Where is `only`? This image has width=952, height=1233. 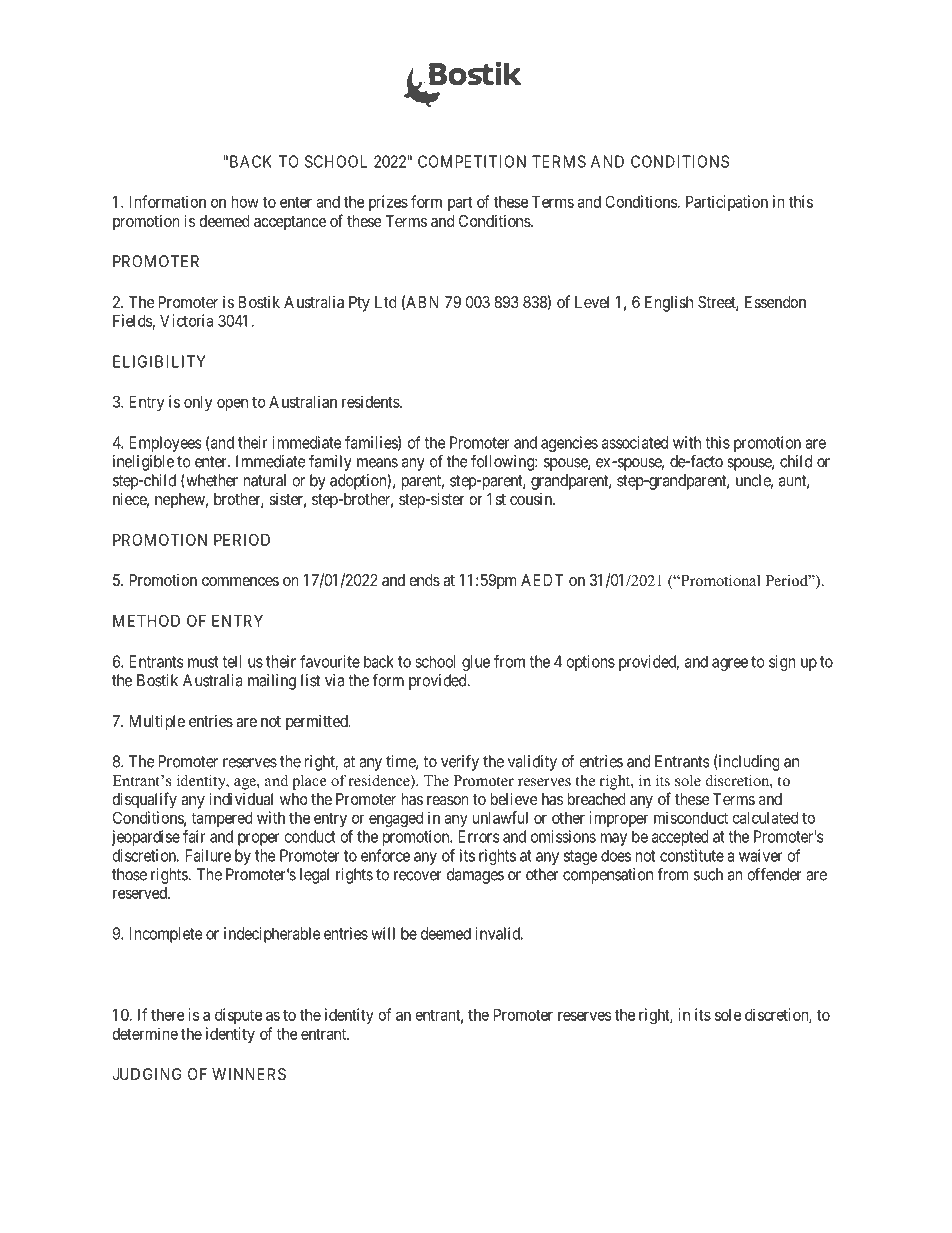 only is located at coordinates (198, 403).
